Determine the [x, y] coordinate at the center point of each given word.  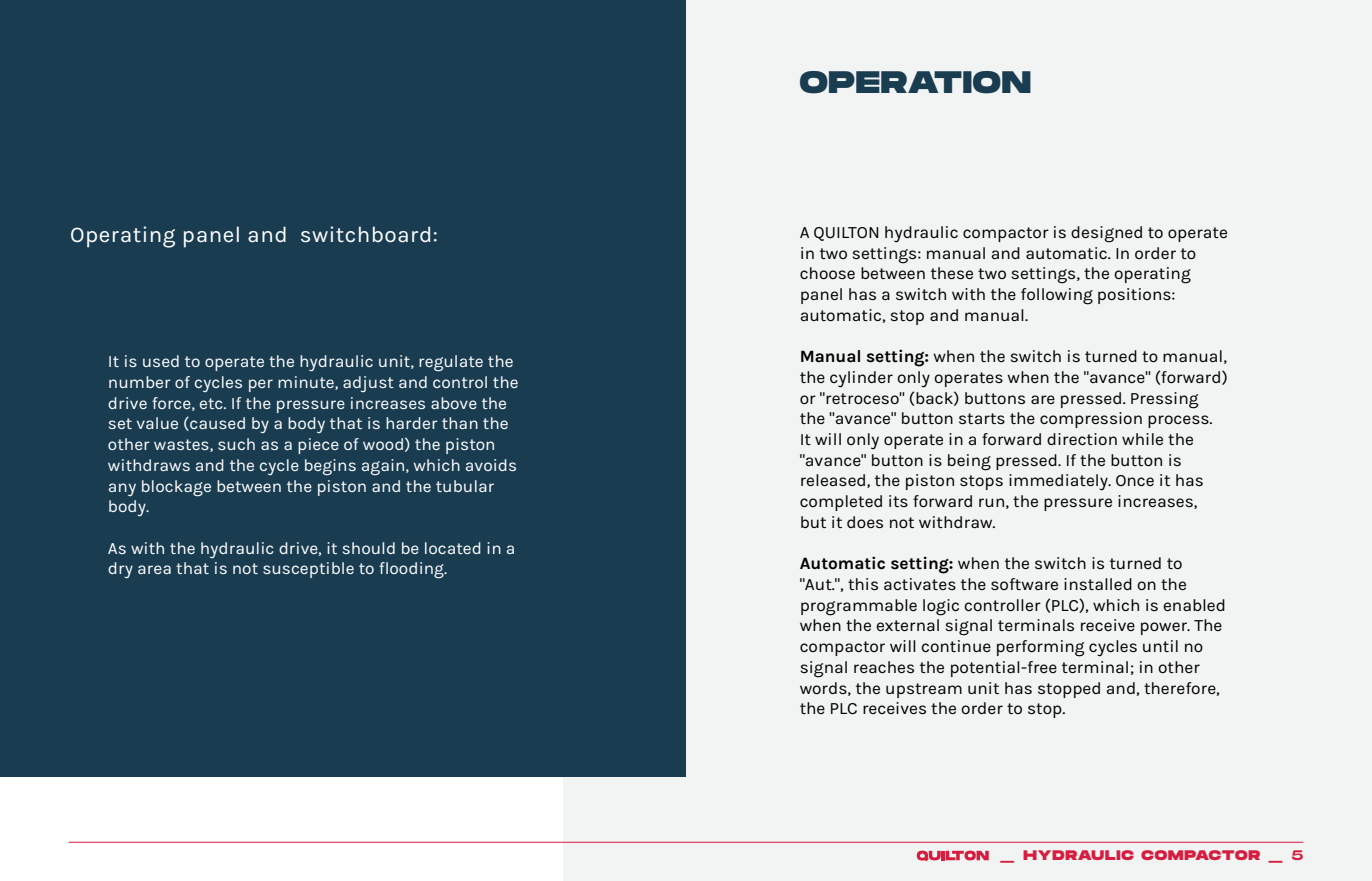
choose [827, 273]
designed [1106, 234]
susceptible [308, 570]
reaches [884, 667]
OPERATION [915, 82]
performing [1040, 648]
